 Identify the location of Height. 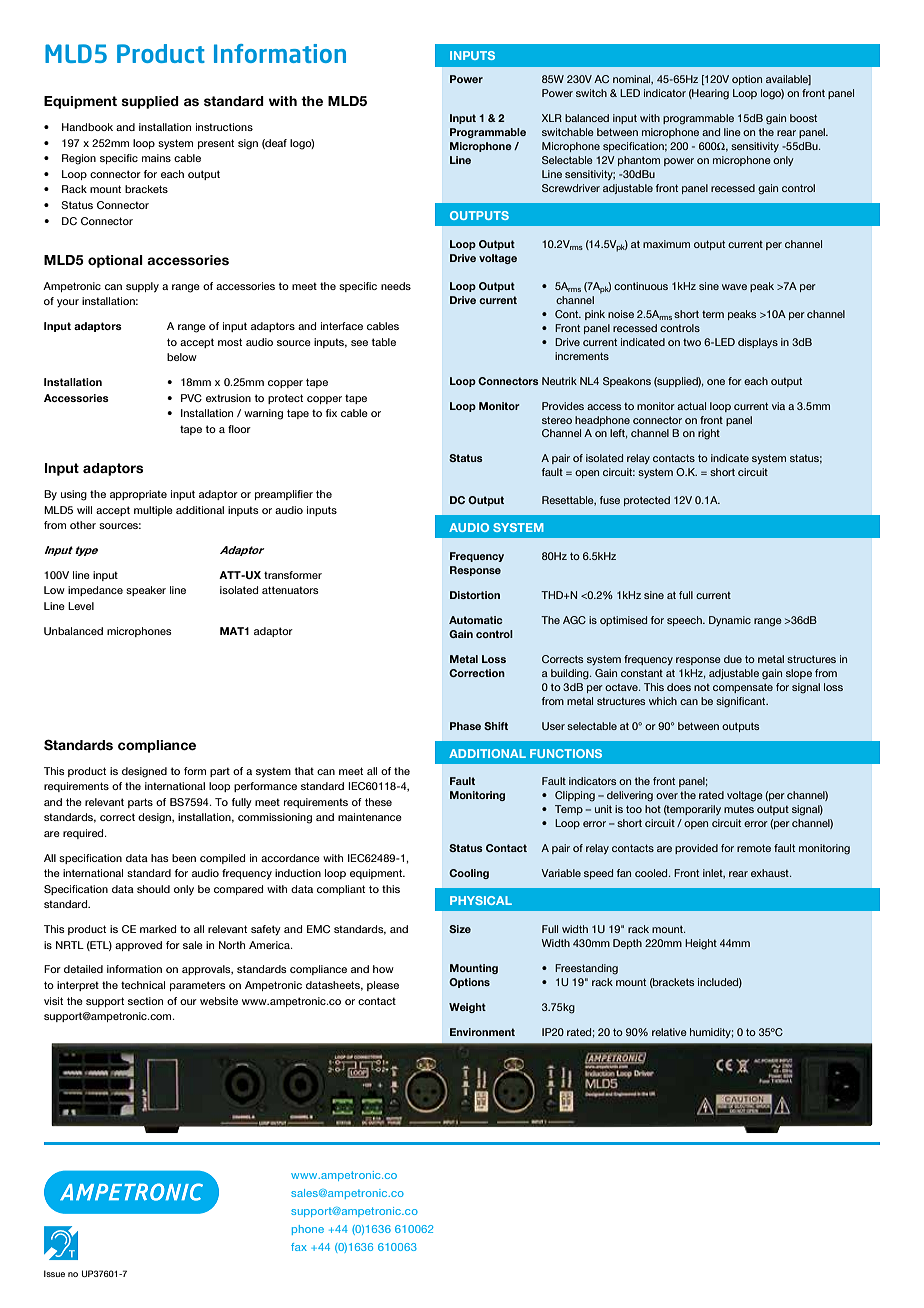
(701, 944).
